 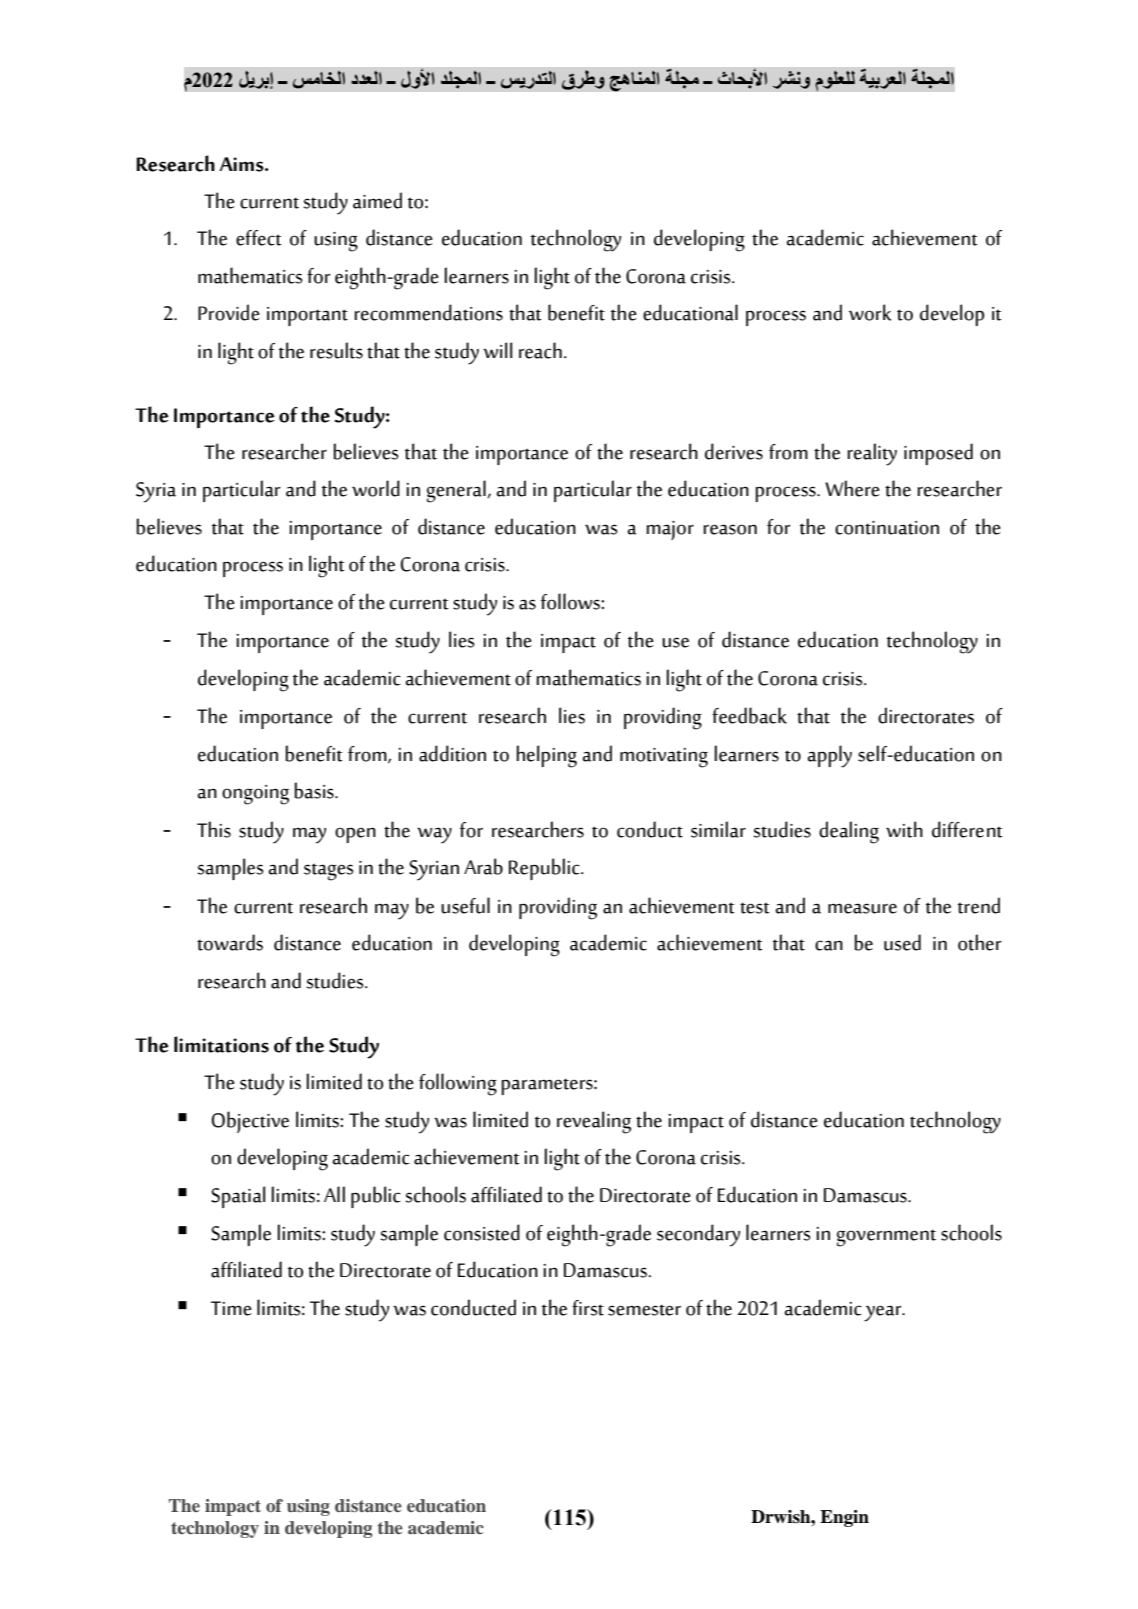 What do you see at coordinates (844, 1518) in the screenshot?
I see `Engin` at bounding box center [844, 1518].
